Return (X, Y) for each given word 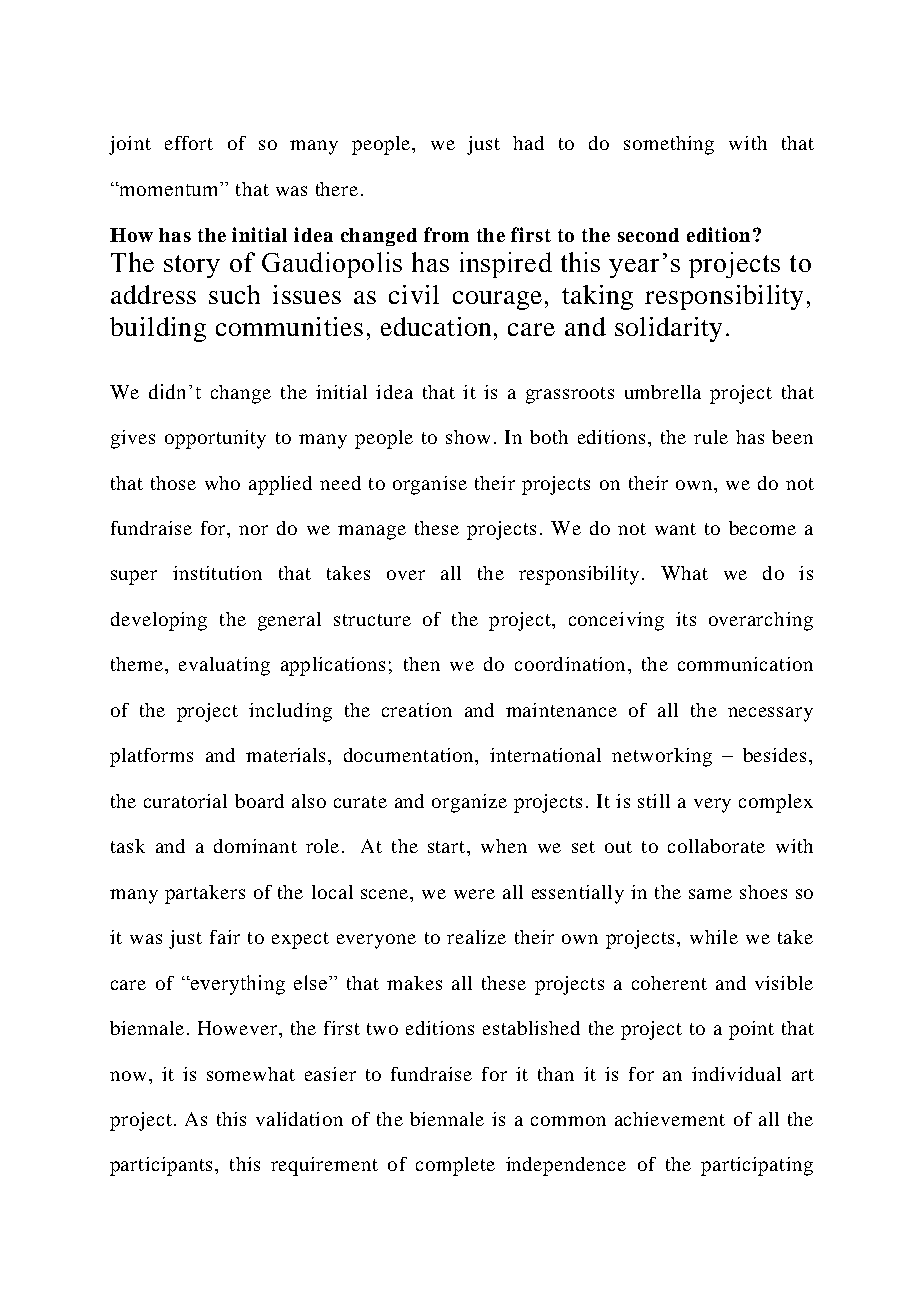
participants (161, 1166)
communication (745, 664)
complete (455, 1166)
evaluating (224, 666)
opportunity (215, 439)
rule (711, 437)
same (710, 894)
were (474, 894)
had (528, 143)
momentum (169, 189)
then (422, 664)
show (468, 437)
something (669, 145)
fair (225, 937)
